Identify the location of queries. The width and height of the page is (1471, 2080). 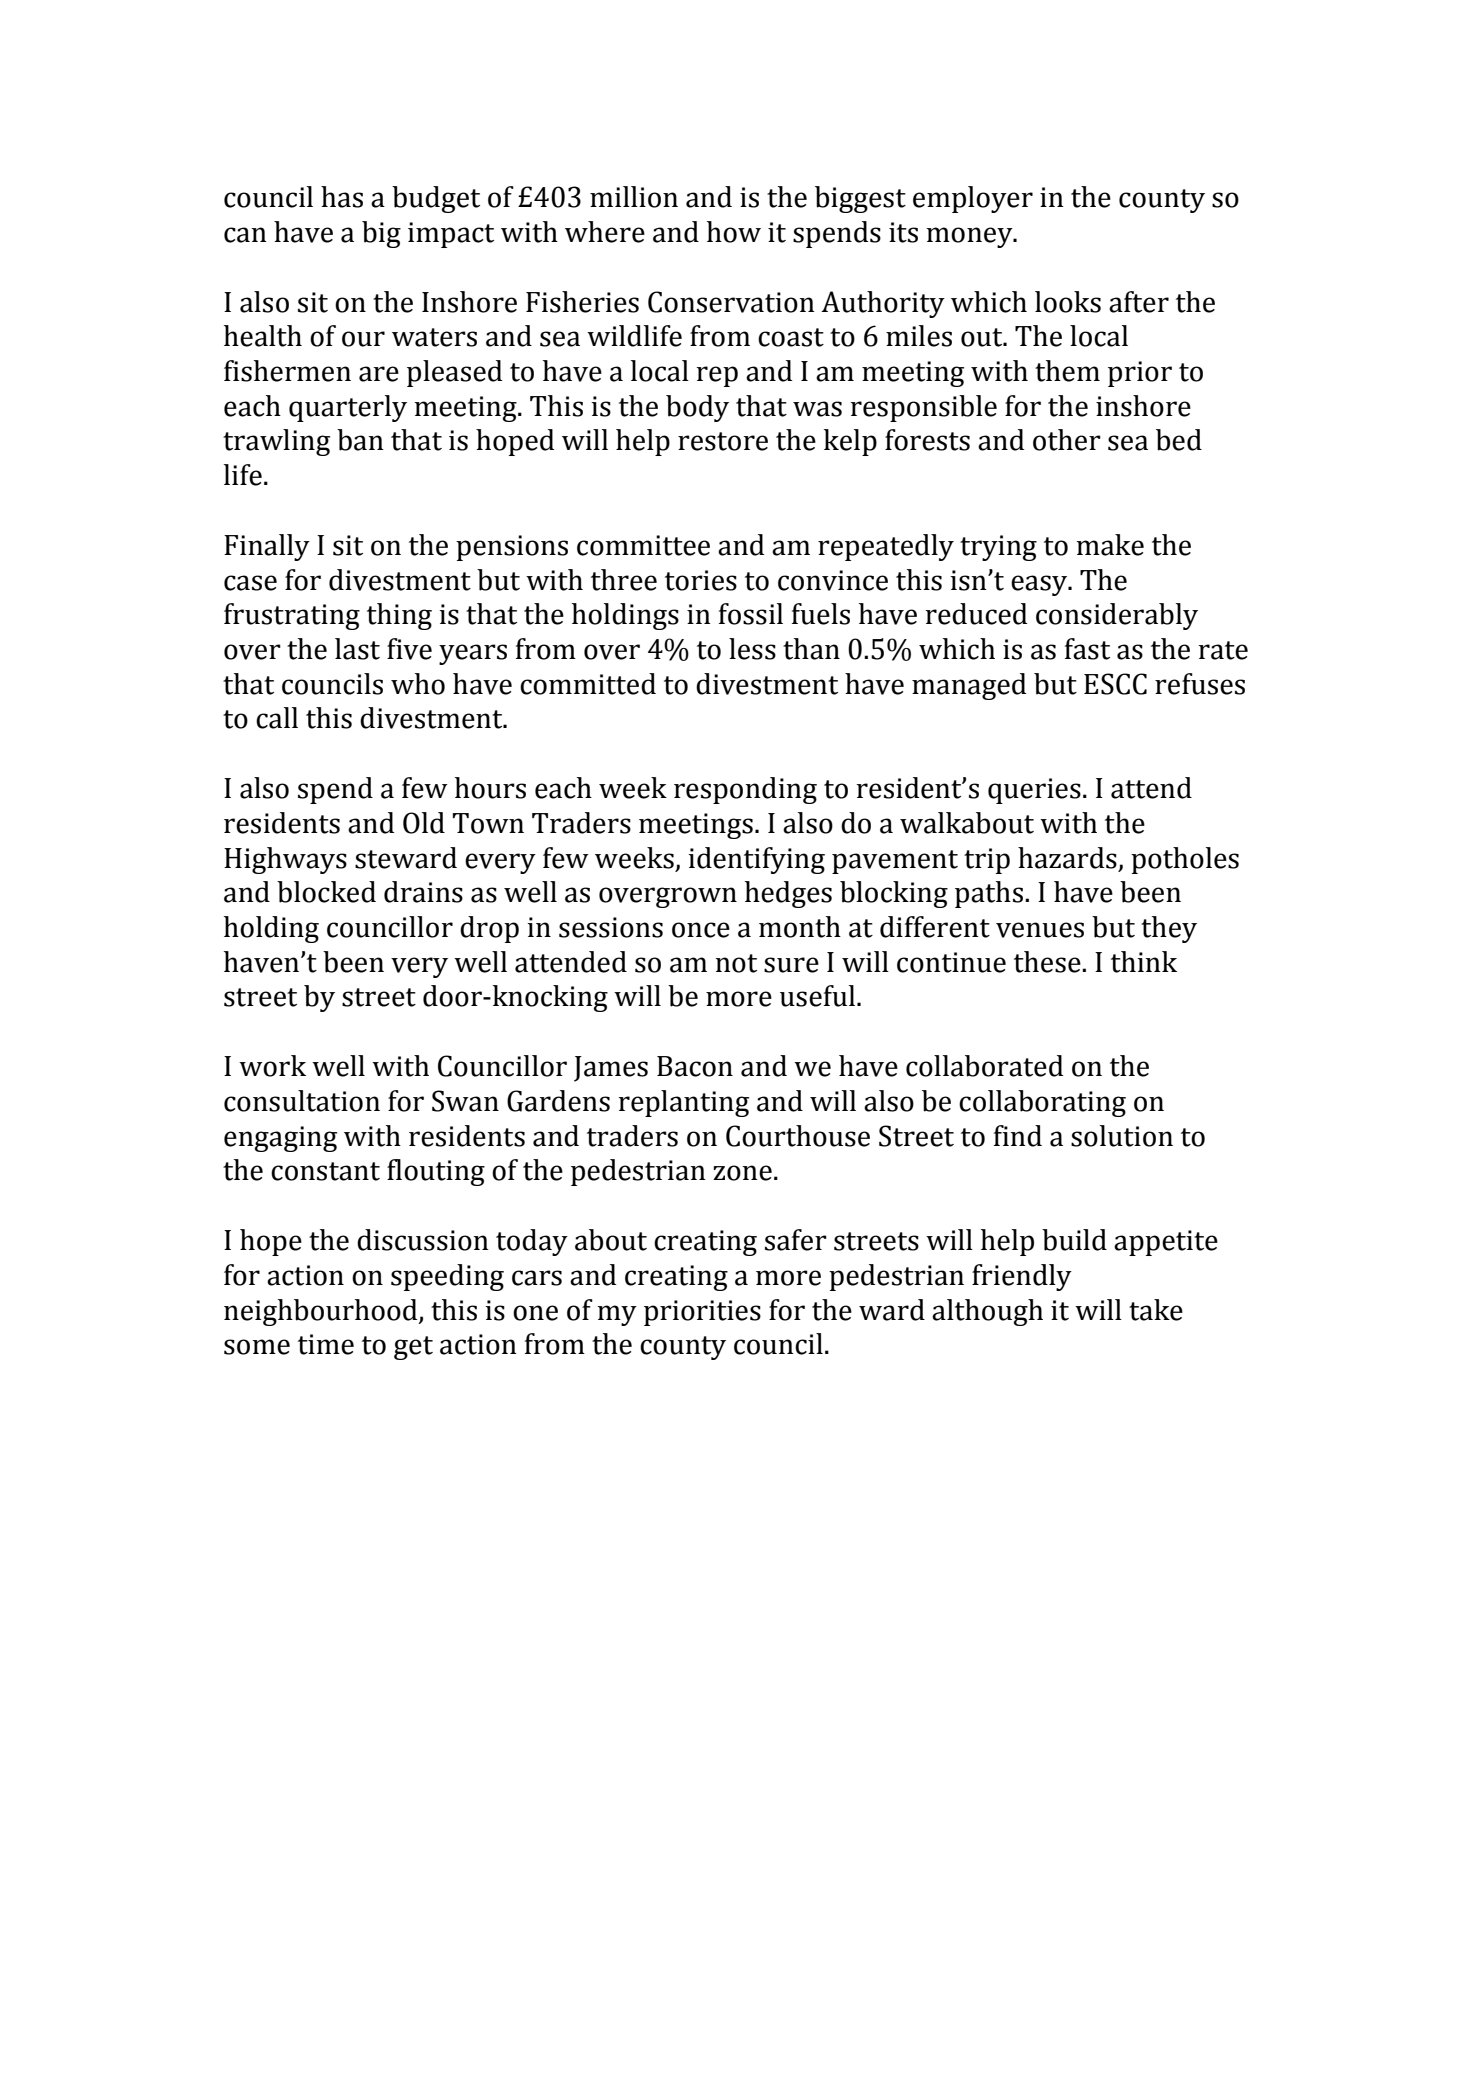
(1034, 791).
